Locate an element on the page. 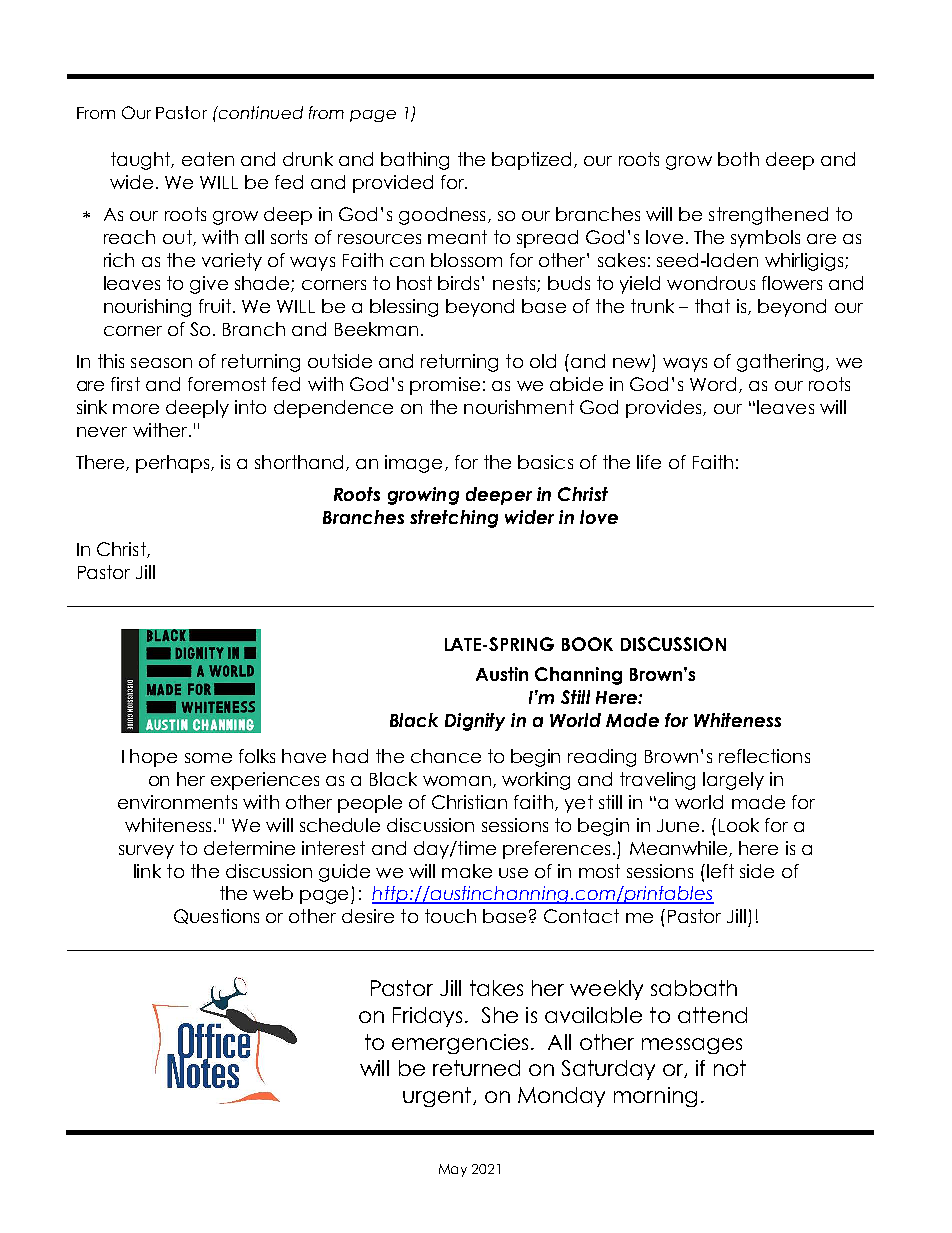 The image size is (952, 1233). Word is located at coordinates (713, 384).
